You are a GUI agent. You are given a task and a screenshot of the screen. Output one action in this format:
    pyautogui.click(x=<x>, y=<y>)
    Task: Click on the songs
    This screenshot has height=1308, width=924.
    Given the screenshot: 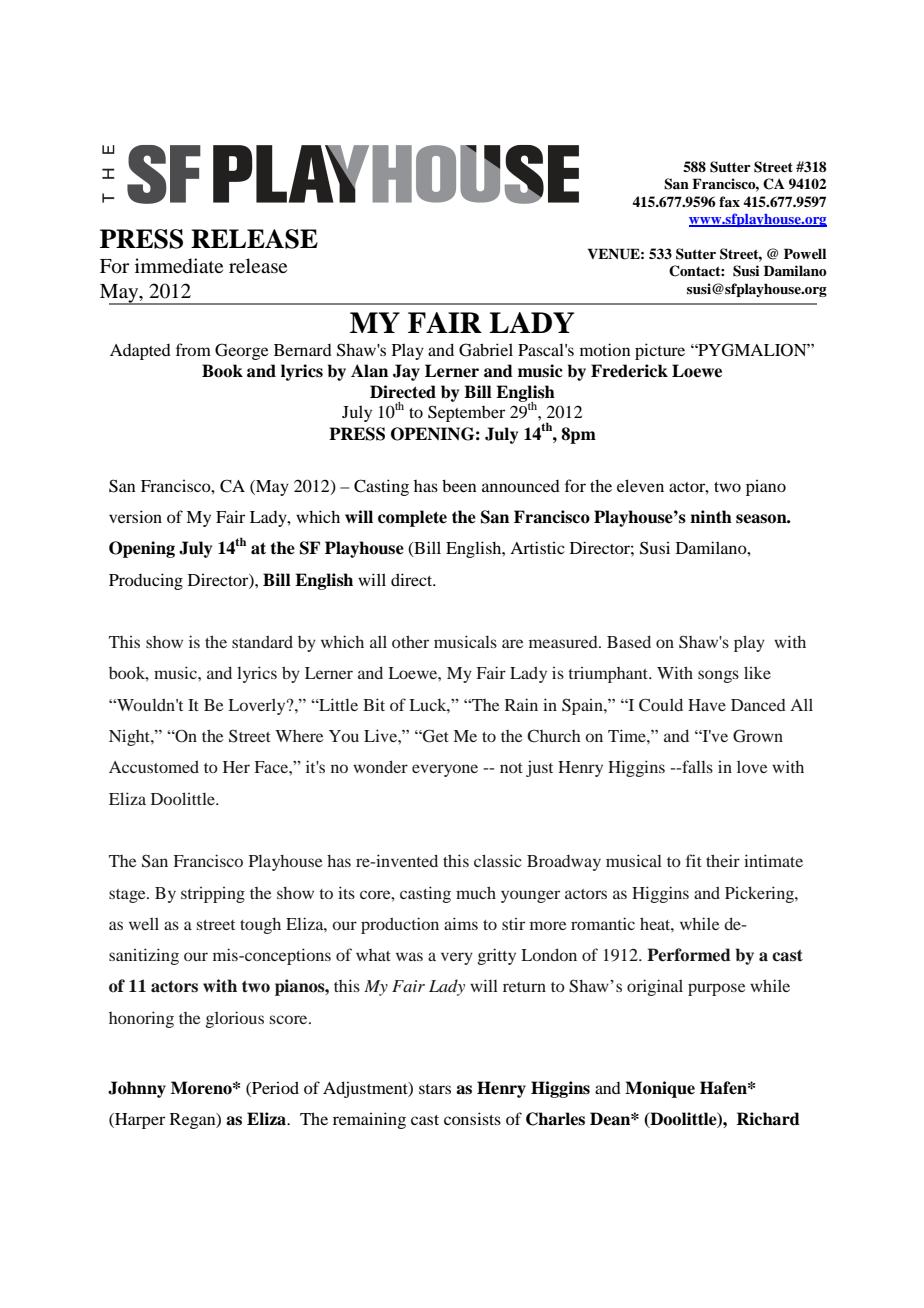 What is the action you would take?
    pyautogui.click(x=718, y=676)
